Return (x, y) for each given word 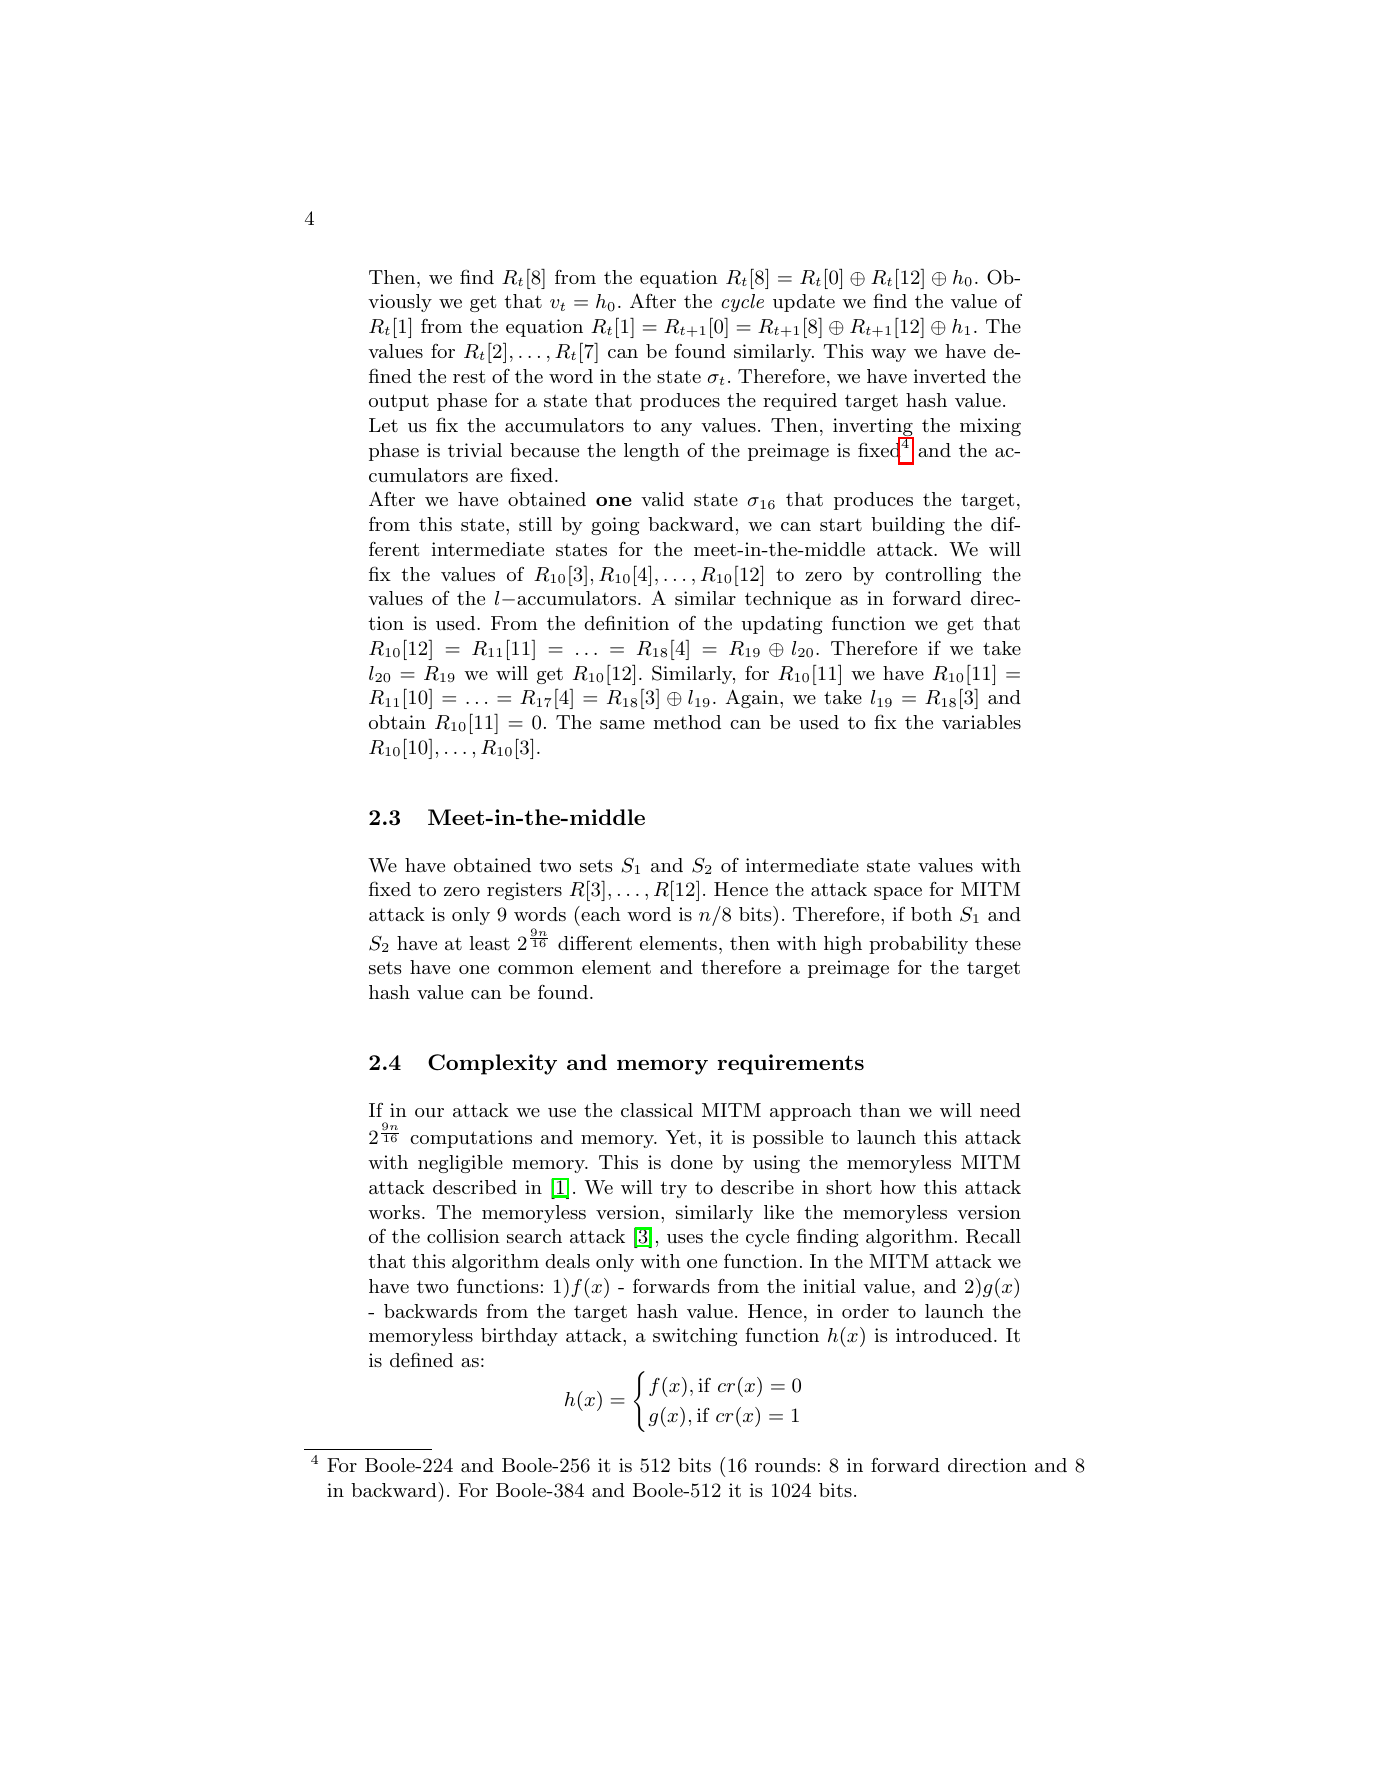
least (490, 943)
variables (981, 722)
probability (918, 945)
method (687, 722)
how (898, 1187)
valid (662, 499)
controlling (933, 576)
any (676, 429)
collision (463, 1236)
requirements (791, 1064)
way (888, 355)
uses (685, 1238)
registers (524, 891)
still (535, 524)
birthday (519, 1337)
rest (469, 376)
